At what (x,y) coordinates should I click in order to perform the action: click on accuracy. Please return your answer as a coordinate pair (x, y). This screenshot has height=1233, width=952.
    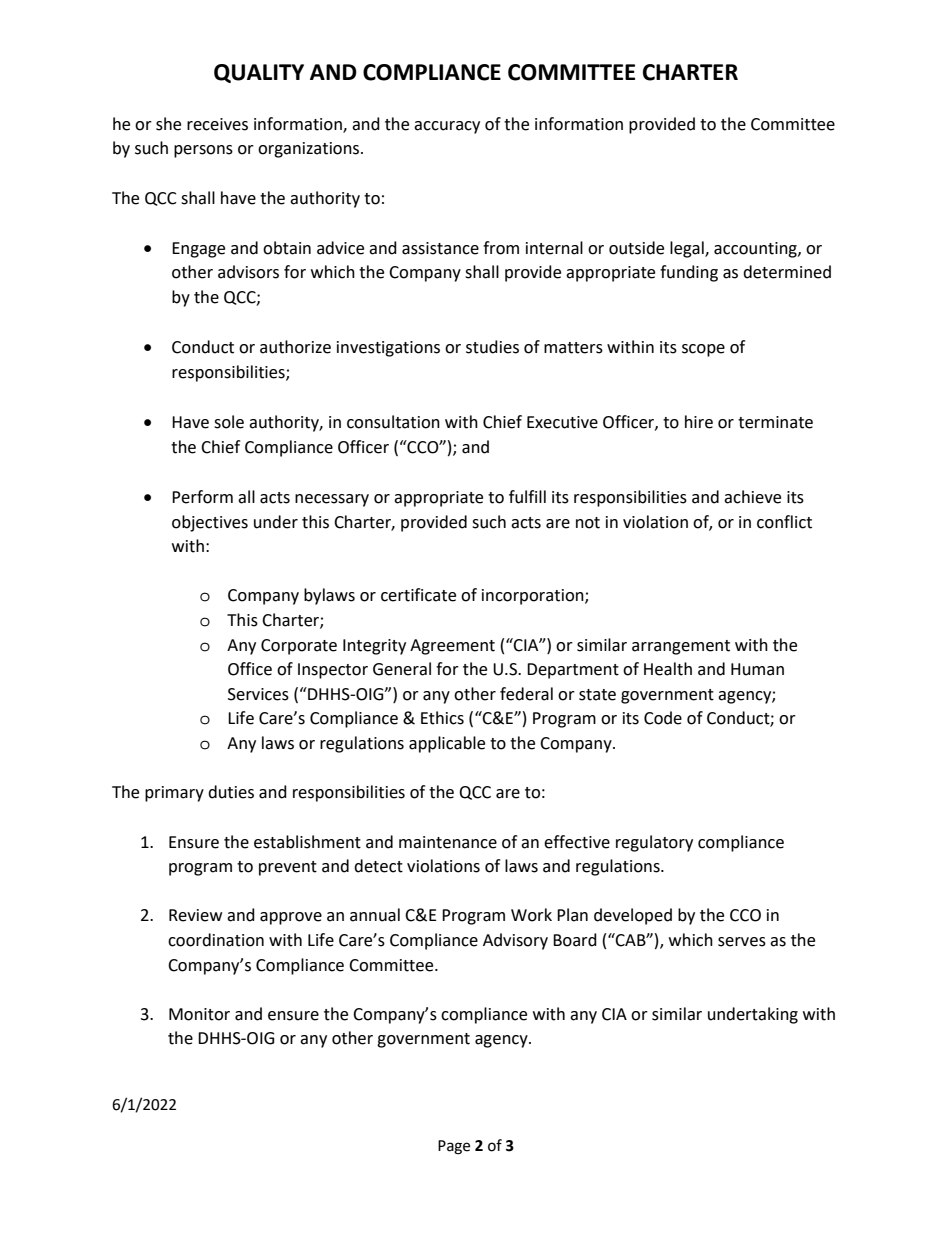
    Looking at the image, I should click on (447, 127).
